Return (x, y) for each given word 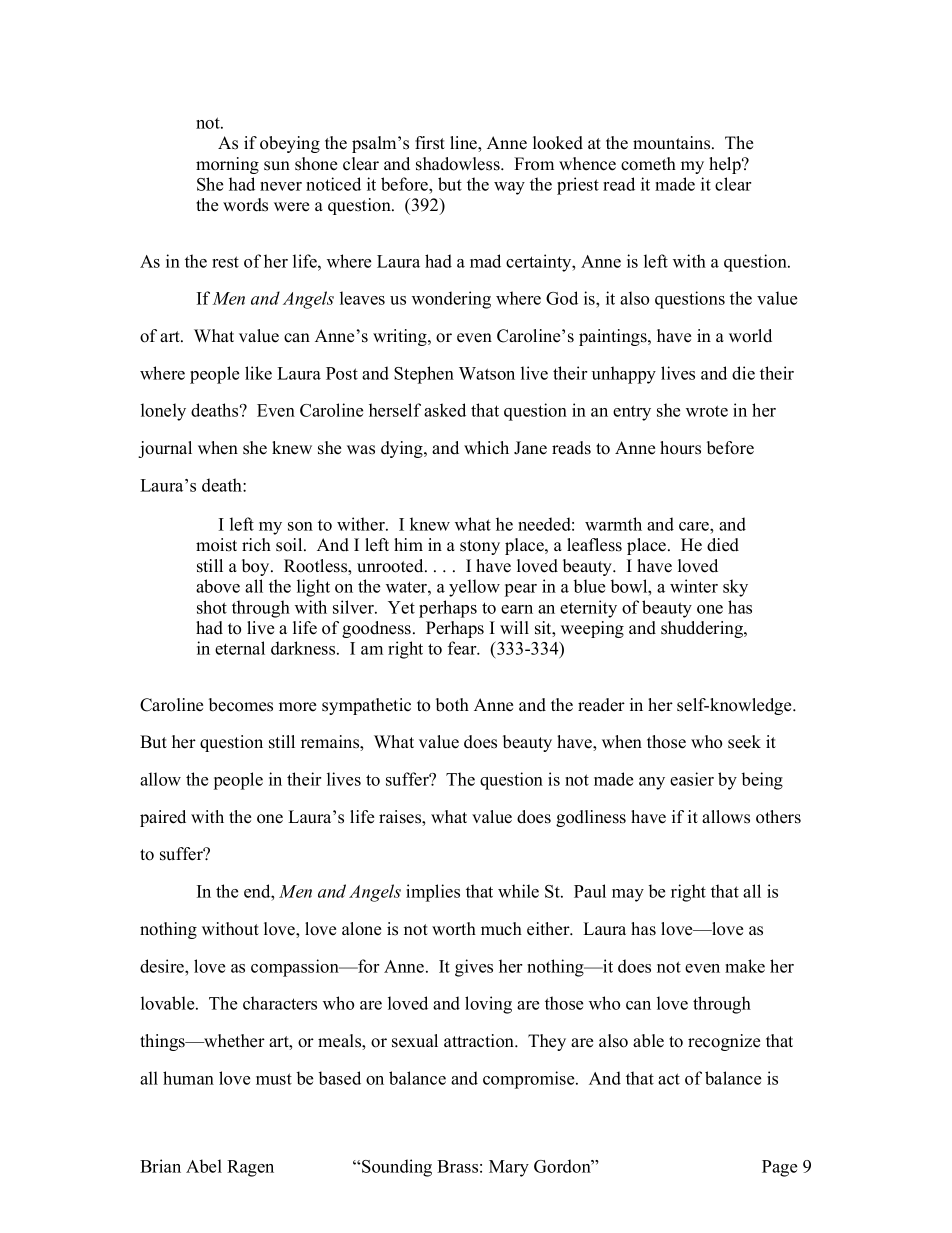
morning (227, 165)
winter (694, 586)
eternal (240, 648)
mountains (673, 143)
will (514, 627)
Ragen (250, 1168)
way (509, 188)
